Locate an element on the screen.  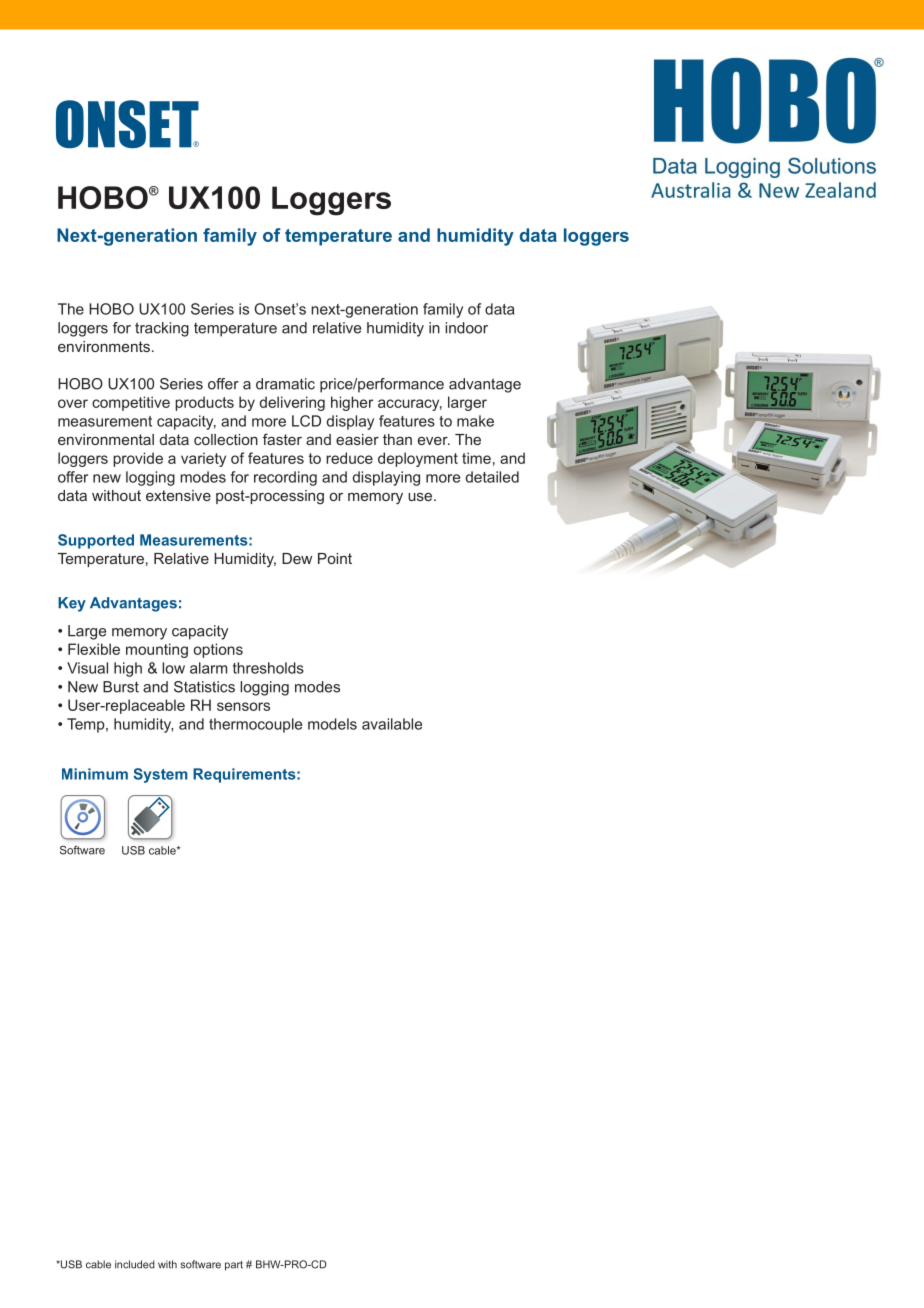
dramatic is located at coordinates (285, 384).
